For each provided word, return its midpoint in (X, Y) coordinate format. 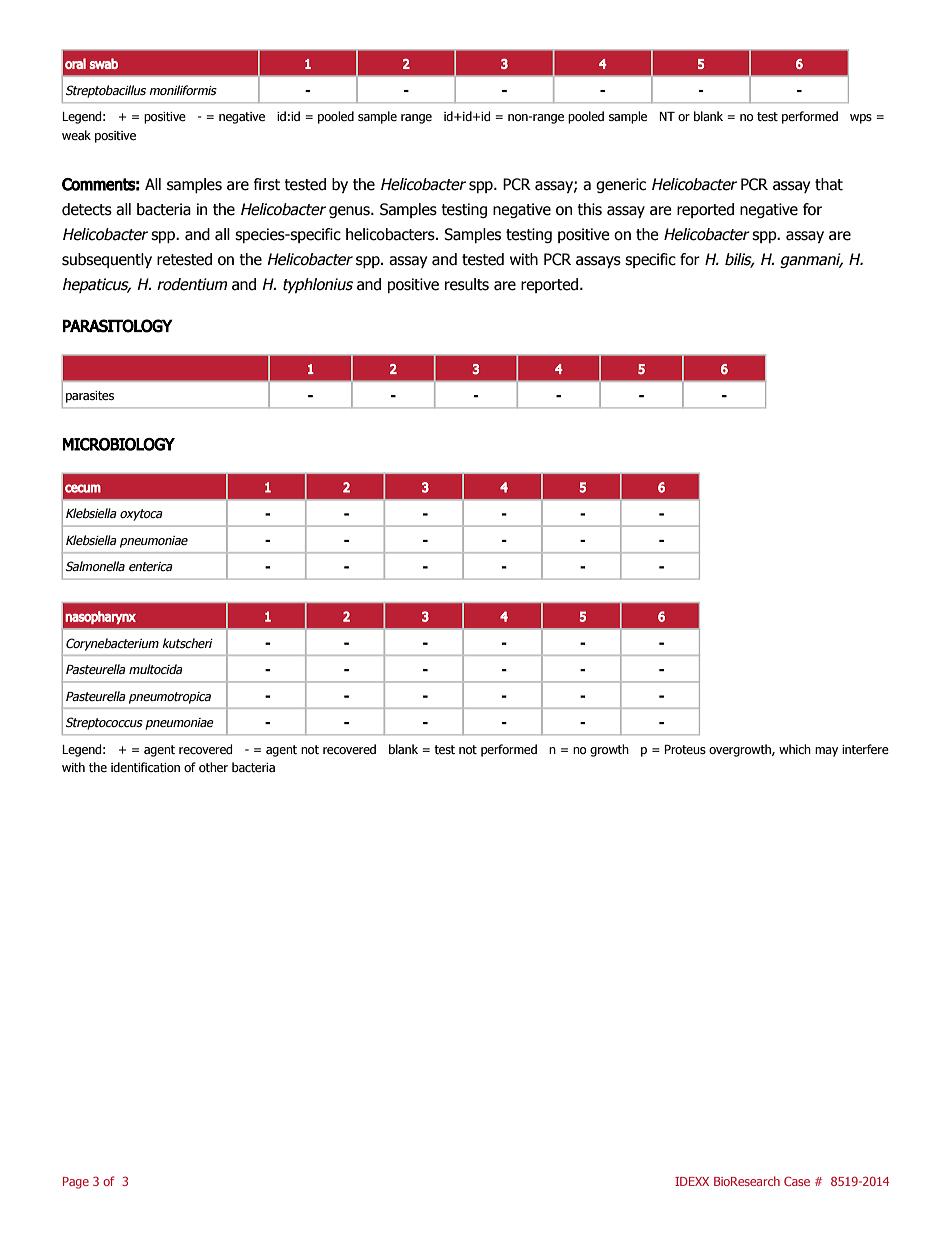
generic (621, 185)
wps (861, 119)
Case (797, 1181)
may (826, 752)
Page (76, 1183)
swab (104, 63)
